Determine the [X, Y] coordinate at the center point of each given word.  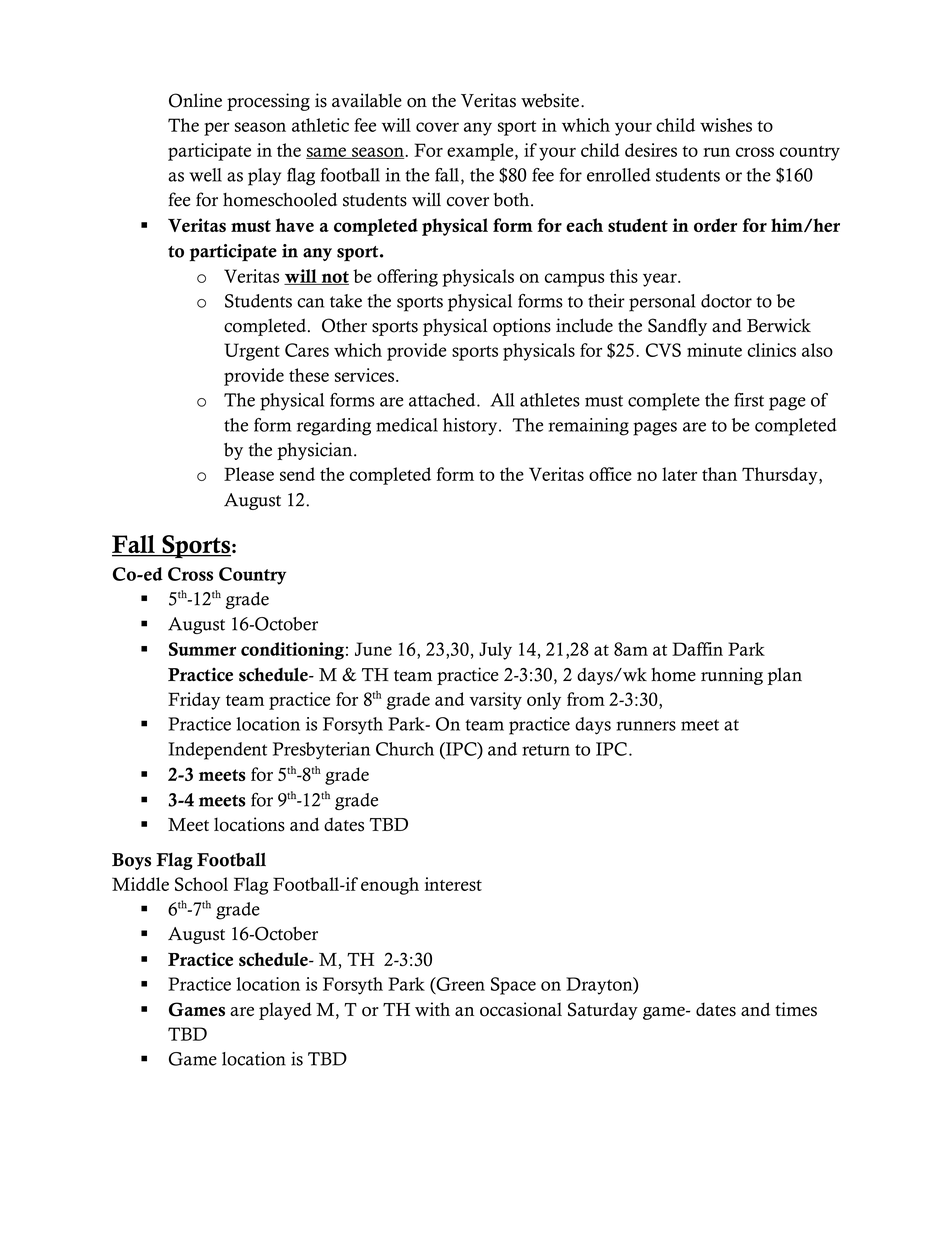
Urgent [252, 352]
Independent [217, 751]
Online [195, 100]
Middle [140, 884]
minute [714, 350]
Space [513, 986]
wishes [726, 125]
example [481, 152]
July [495, 651]
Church [405, 749]
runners [646, 726]
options [522, 327]
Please [249, 474]
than [719, 474]
